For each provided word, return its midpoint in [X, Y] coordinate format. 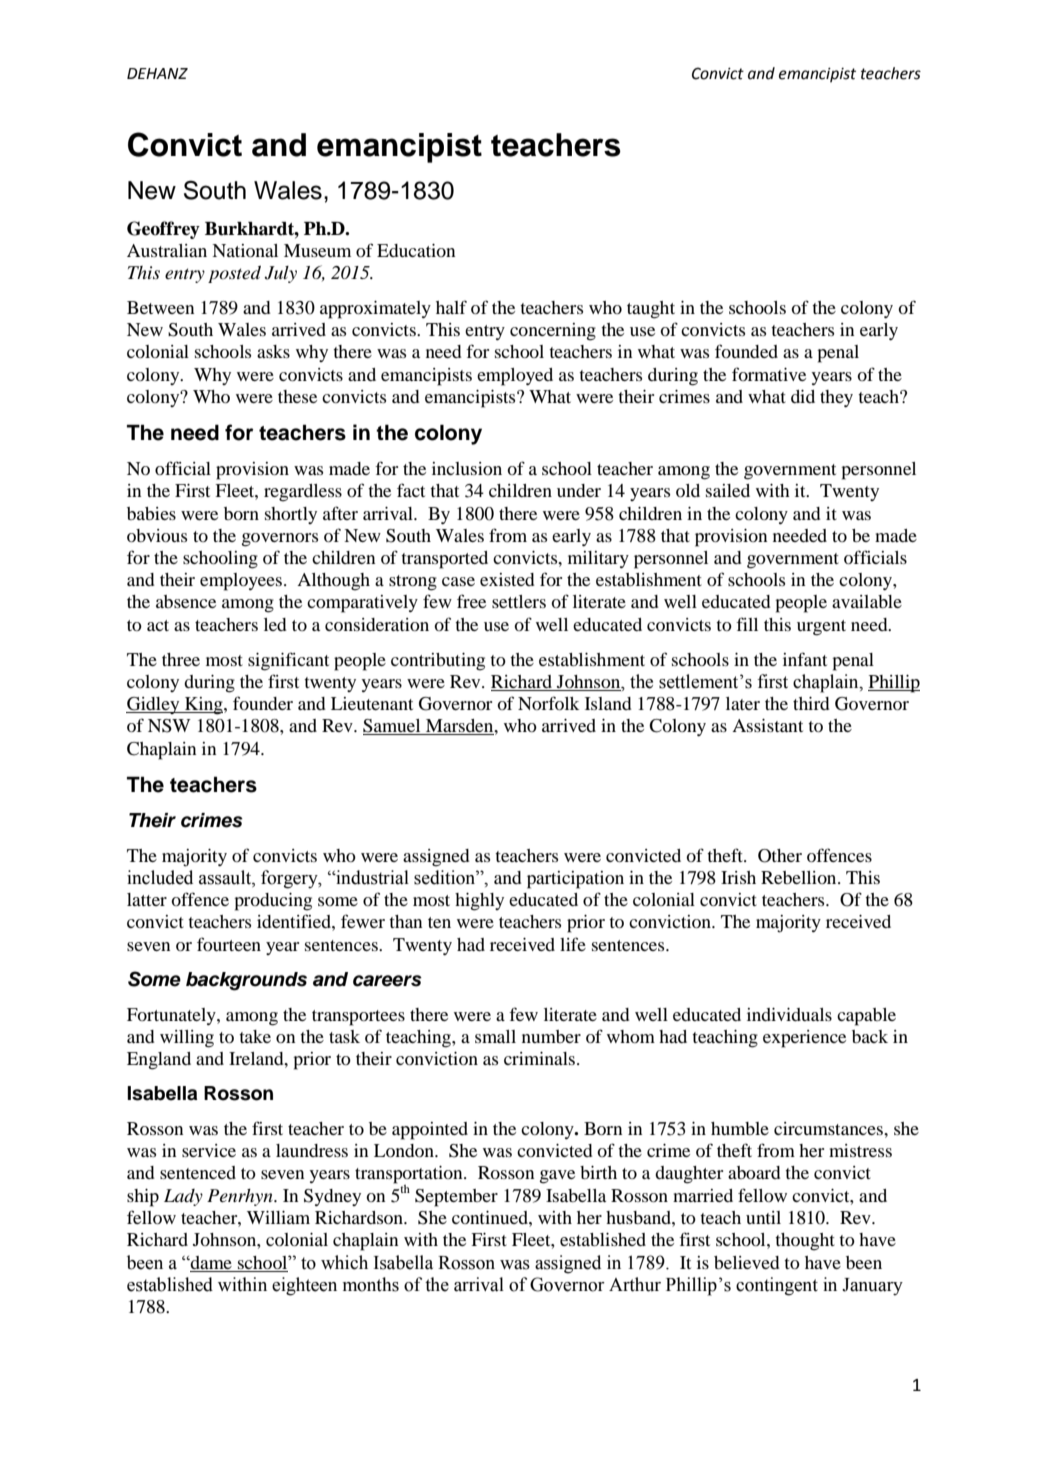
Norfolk [549, 703]
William [278, 1217]
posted [234, 274]
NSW [169, 726]
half [451, 307]
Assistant [767, 725]
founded [746, 351]
